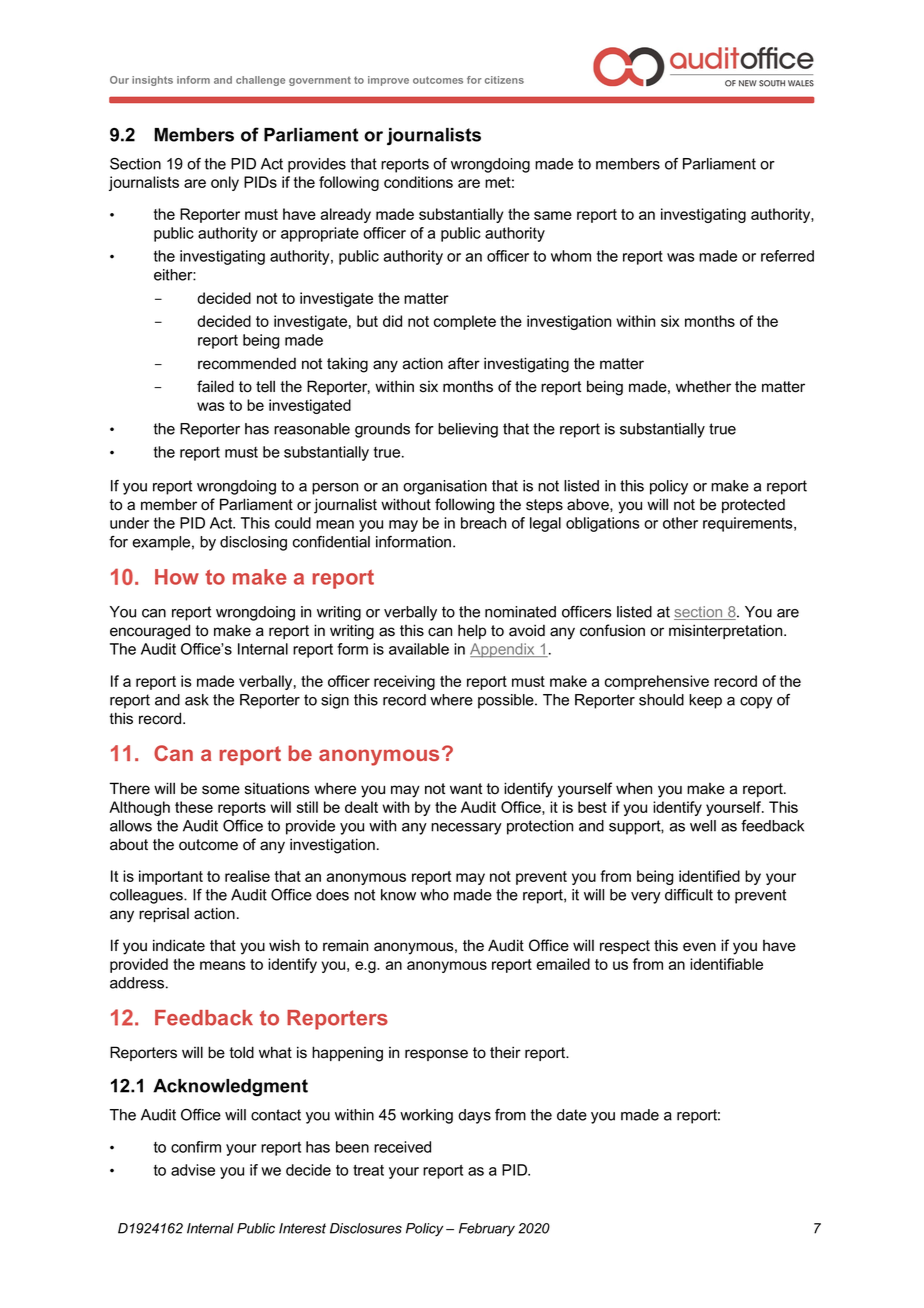 This screenshot has width=924, height=1308. Describe the element at coordinates (465, 322) in the screenshot. I see `complete` at that location.
